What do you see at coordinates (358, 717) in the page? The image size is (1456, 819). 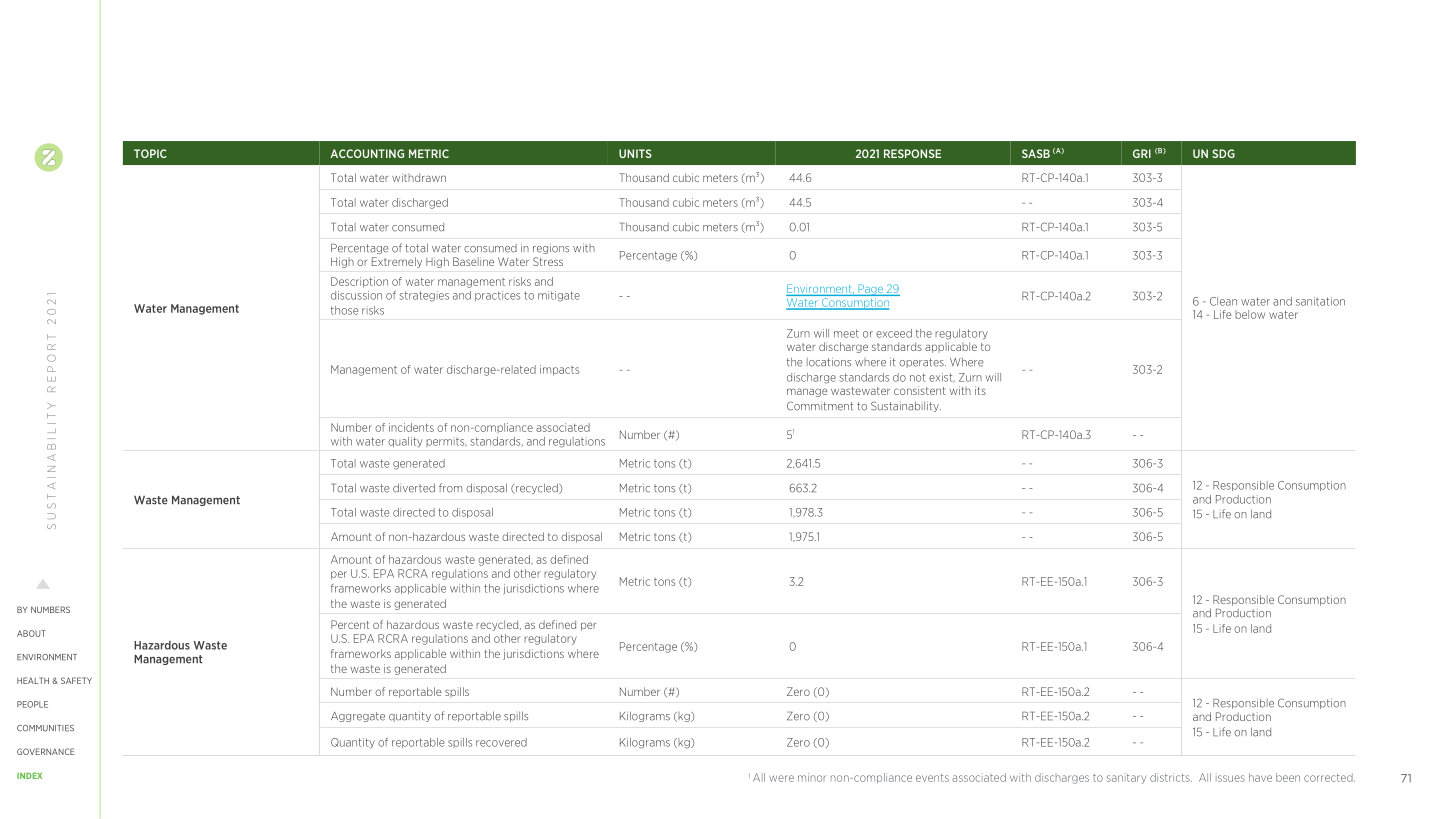 I see `Aggregate` at bounding box center [358, 717].
